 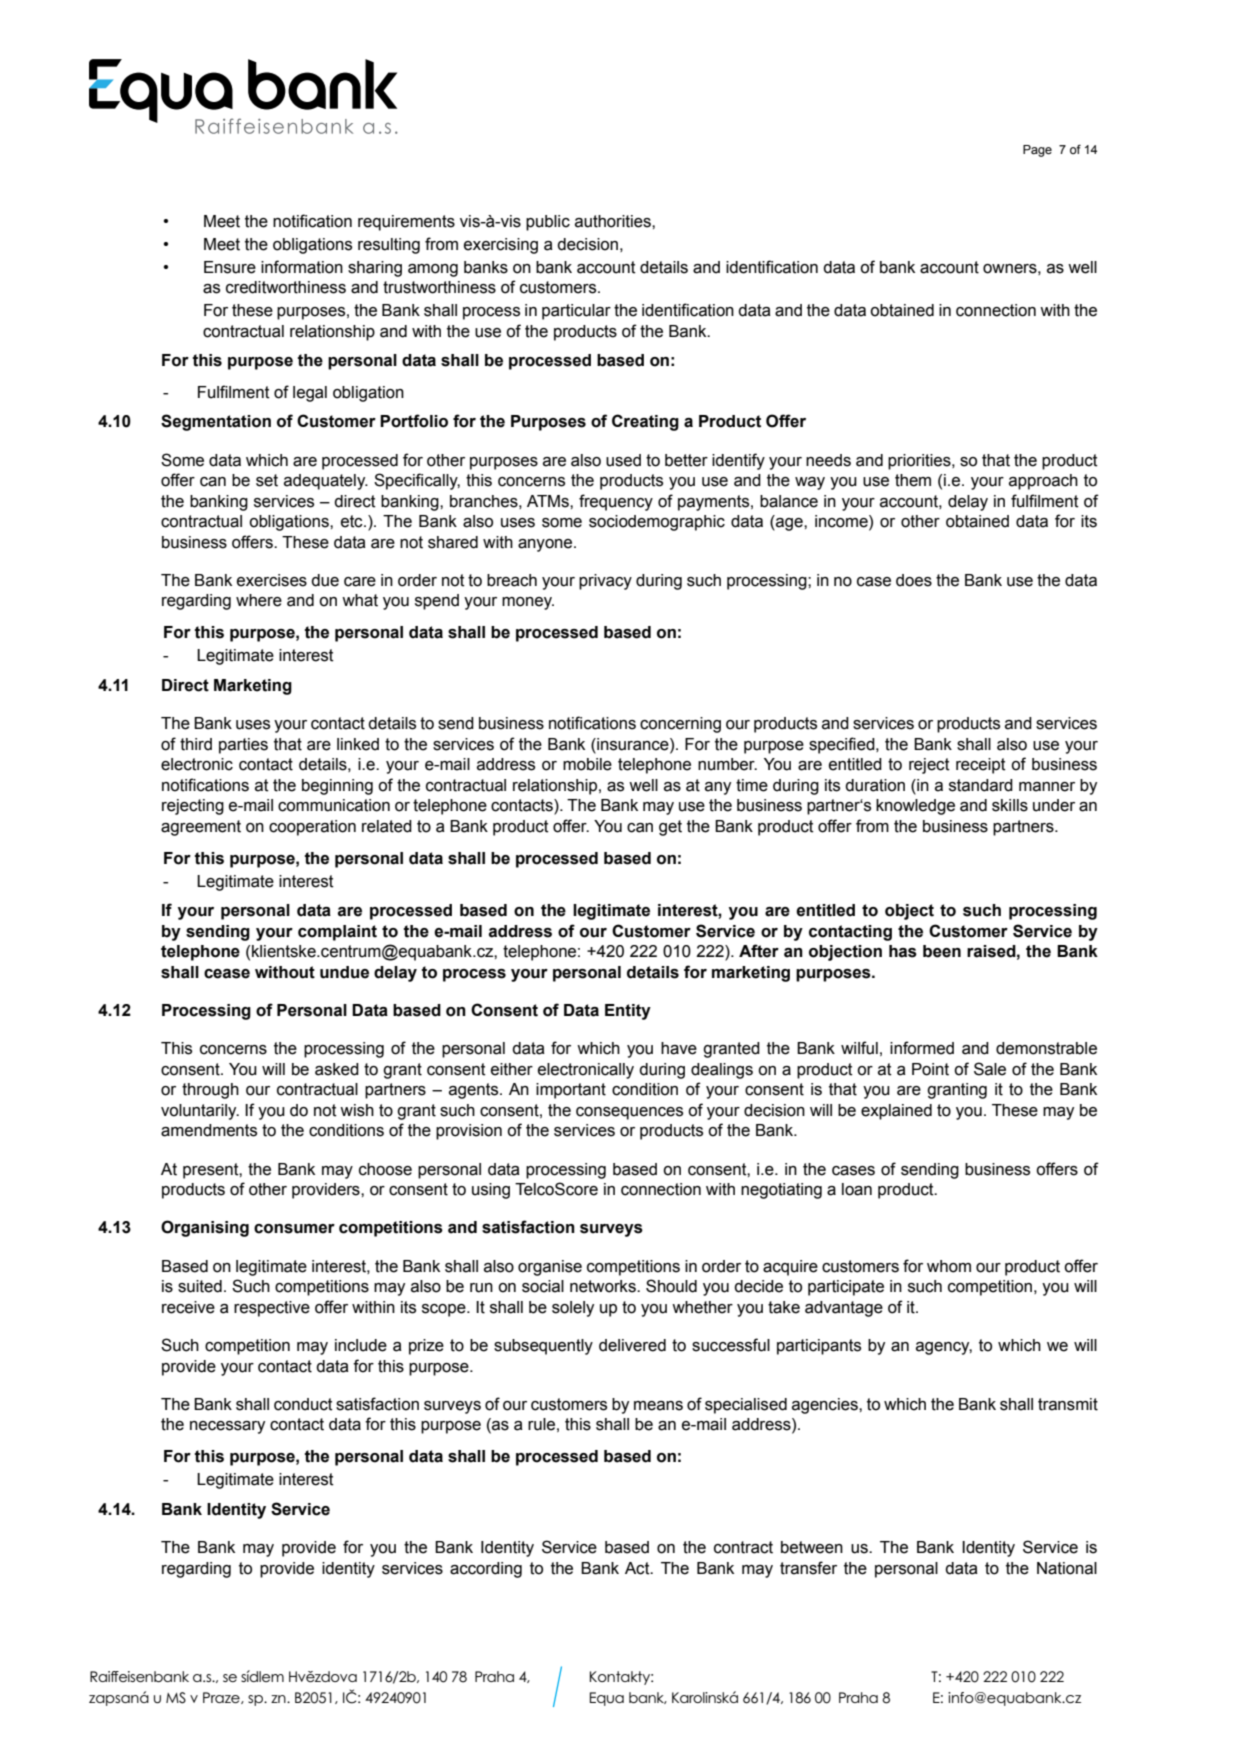 What do you see at coordinates (614, 221) in the document?
I see `authorities` at bounding box center [614, 221].
